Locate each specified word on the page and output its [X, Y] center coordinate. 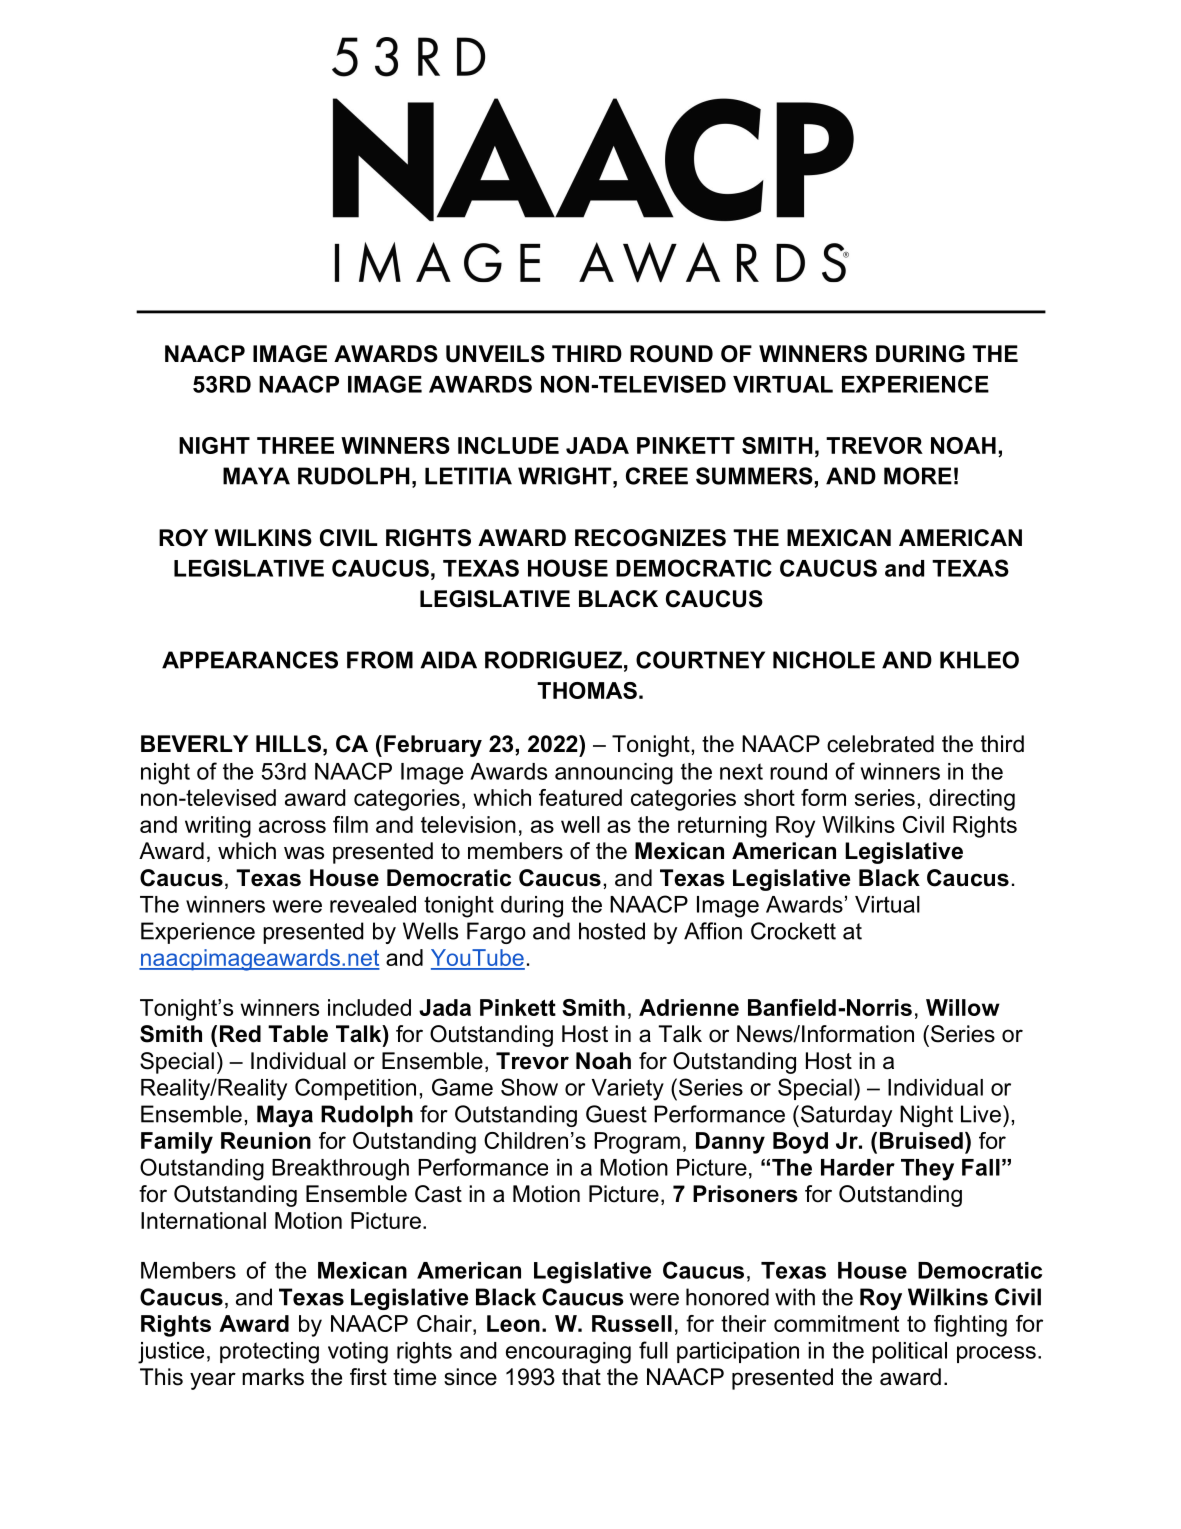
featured [580, 797]
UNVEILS [495, 354]
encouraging [568, 1353]
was [304, 853]
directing [972, 800]
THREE [295, 445]
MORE [918, 476]
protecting [269, 1353]
